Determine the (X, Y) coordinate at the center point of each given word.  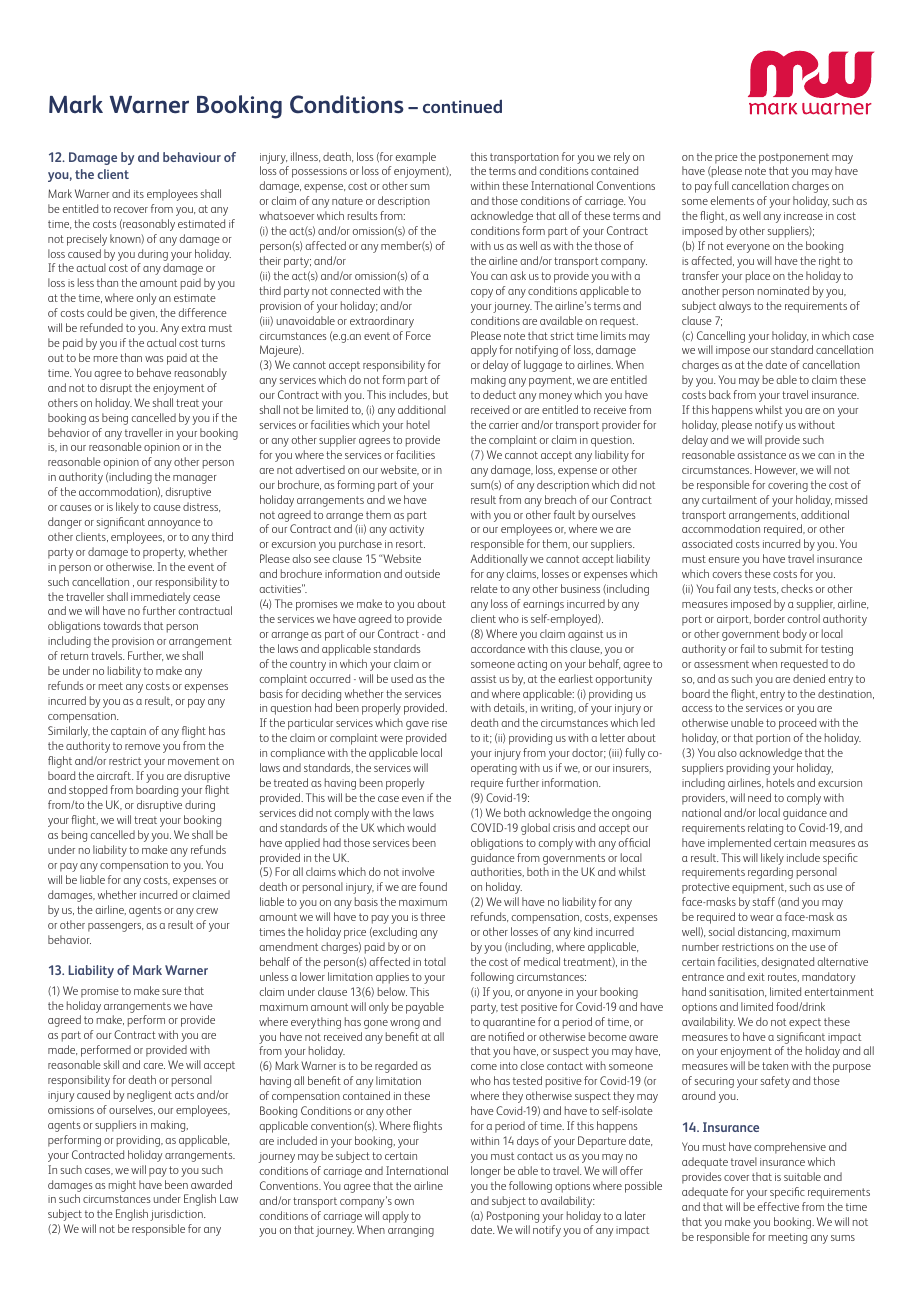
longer (486, 1172)
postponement (794, 158)
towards (122, 625)
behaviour (192, 157)
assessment (721, 664)
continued (462, 106)
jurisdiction (177, 1215)
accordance (498, 648)
